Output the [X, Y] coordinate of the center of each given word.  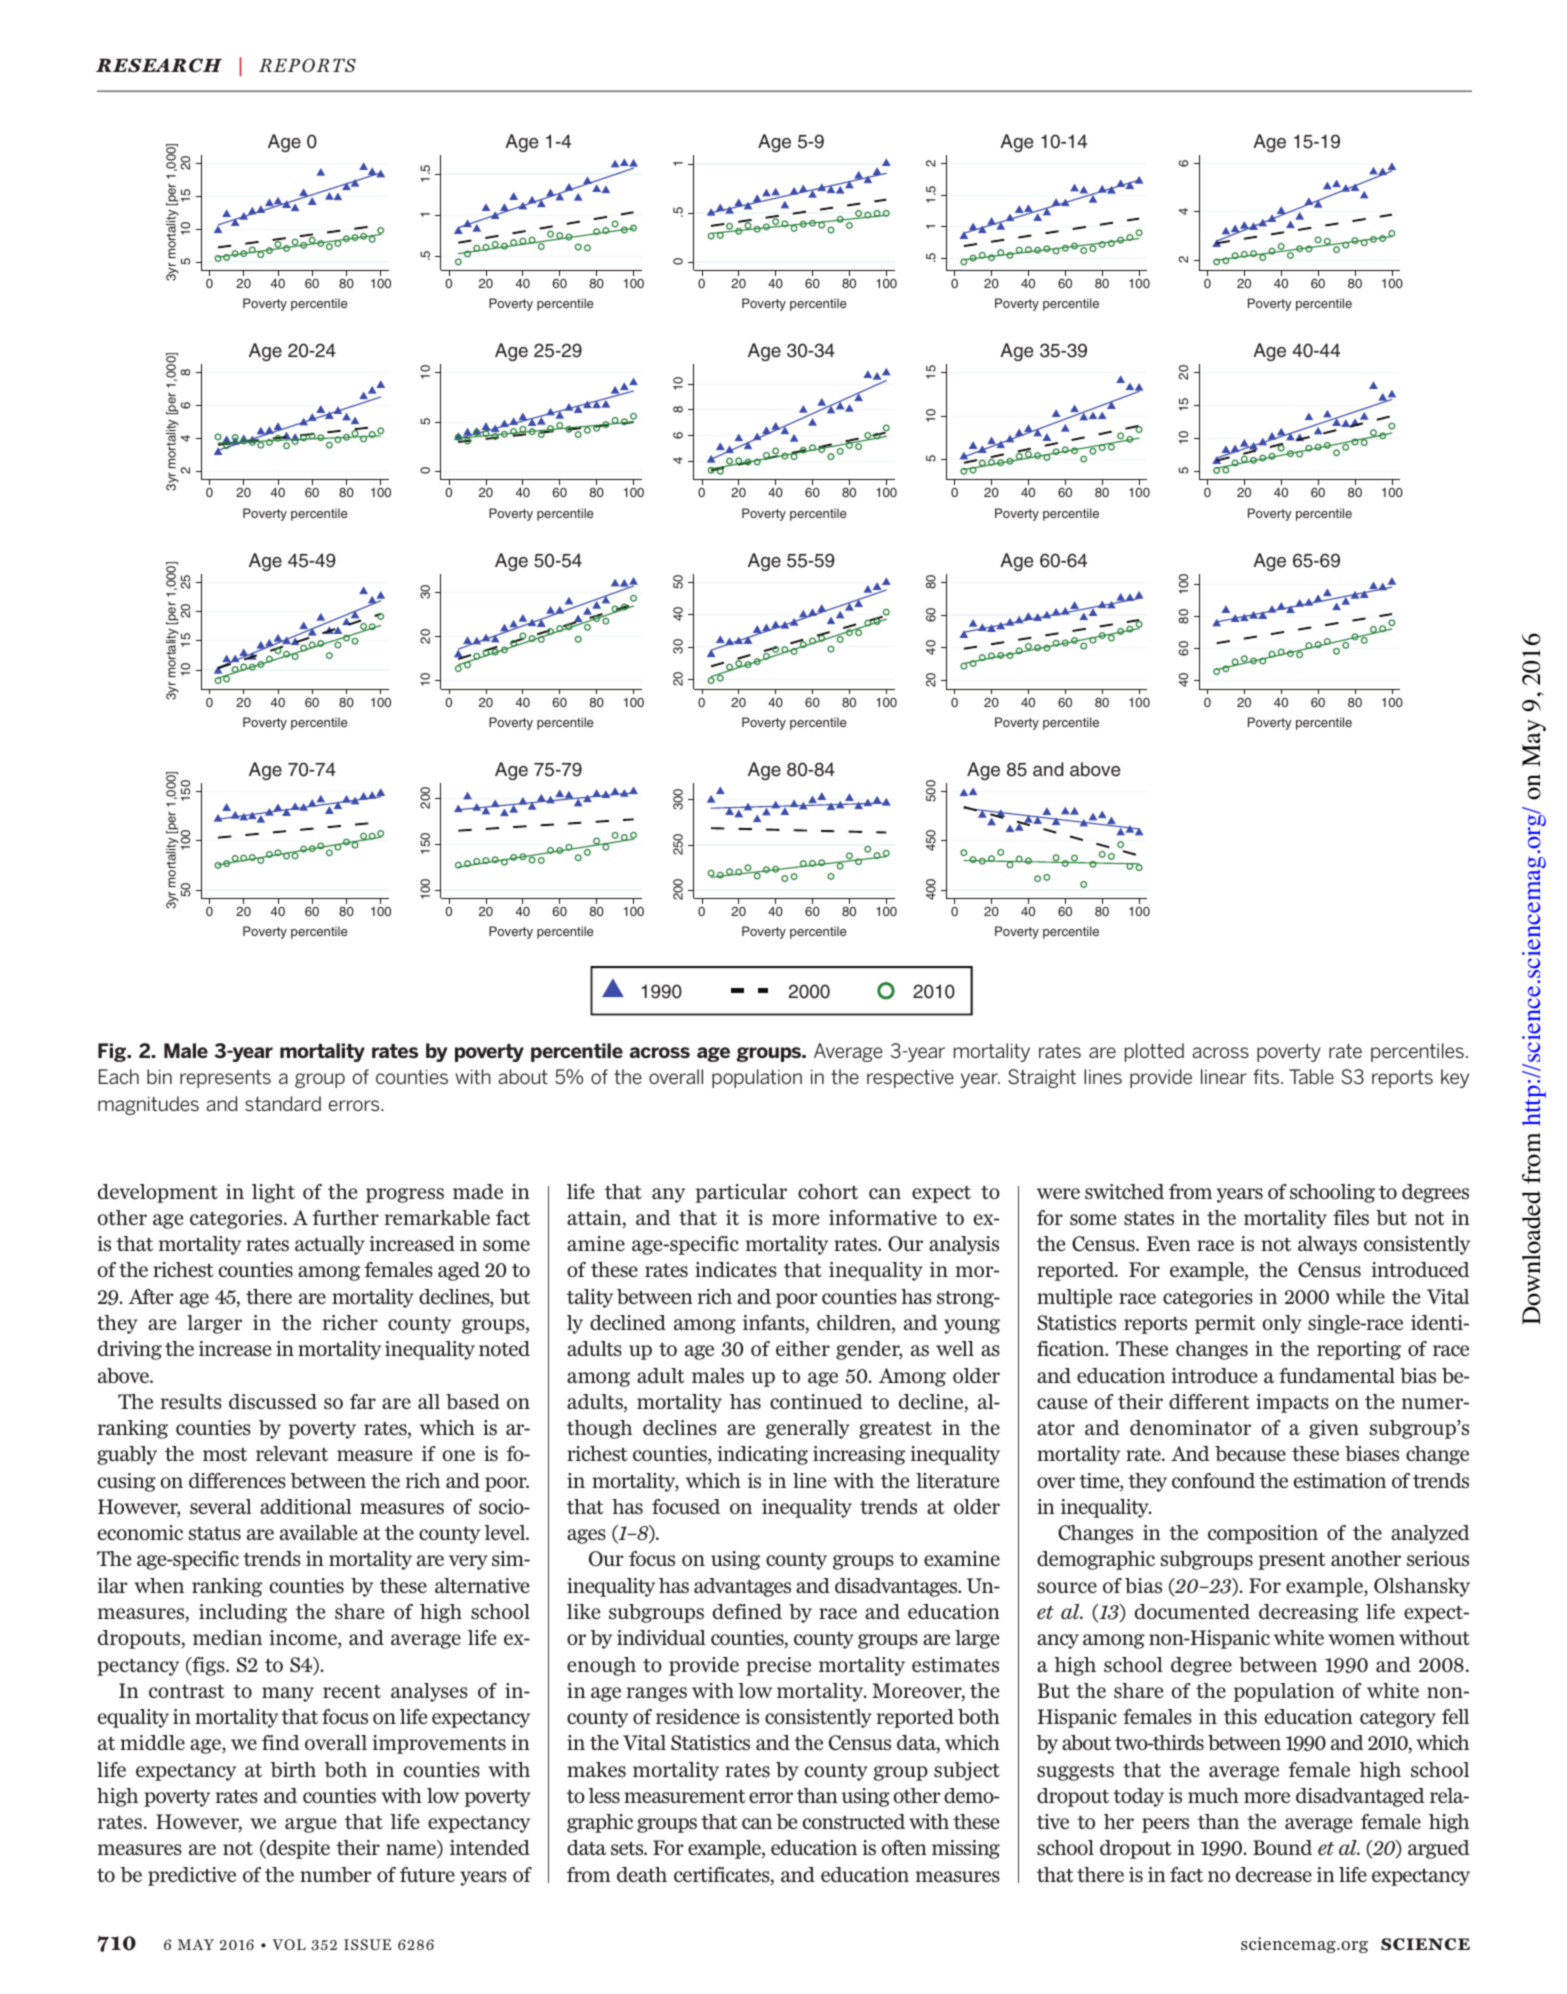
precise [778, 1666]
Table [1311, 1076]
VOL [289, 1944]
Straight [1042, 1078]
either [803, 1348]
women [1361, 1640]
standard [283, 1103]
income [304, 1639]
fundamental [1337, 1375]
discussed [273, 1402]
